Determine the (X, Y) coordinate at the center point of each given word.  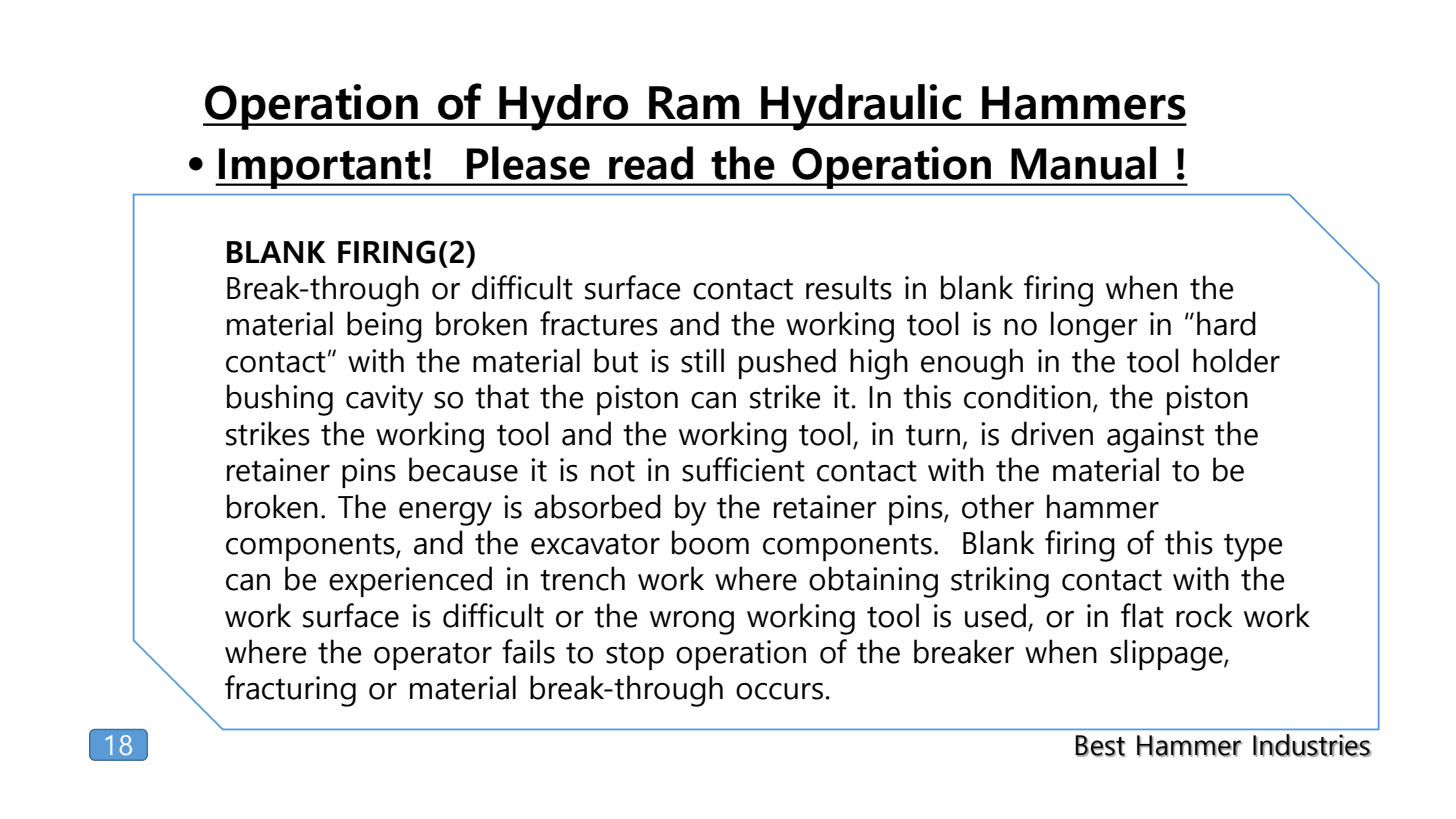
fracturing (290, 691)
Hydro (564, 107)
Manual (1083, 163)
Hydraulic (861, 107)
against (1155, 437)
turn (933, 435)
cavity (384, 400)
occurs (779, 691)
